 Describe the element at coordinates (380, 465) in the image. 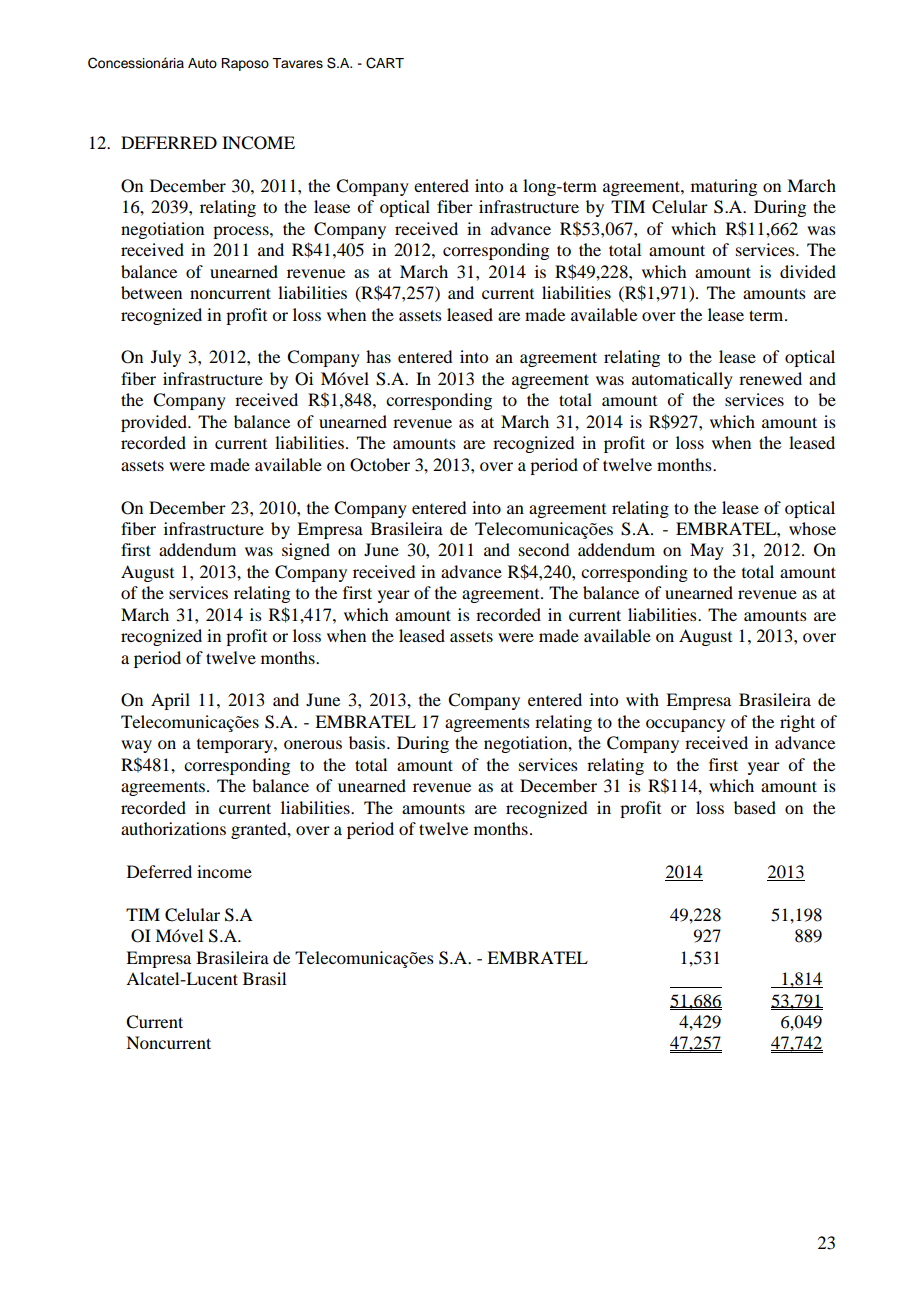

I see `October` at that location.
